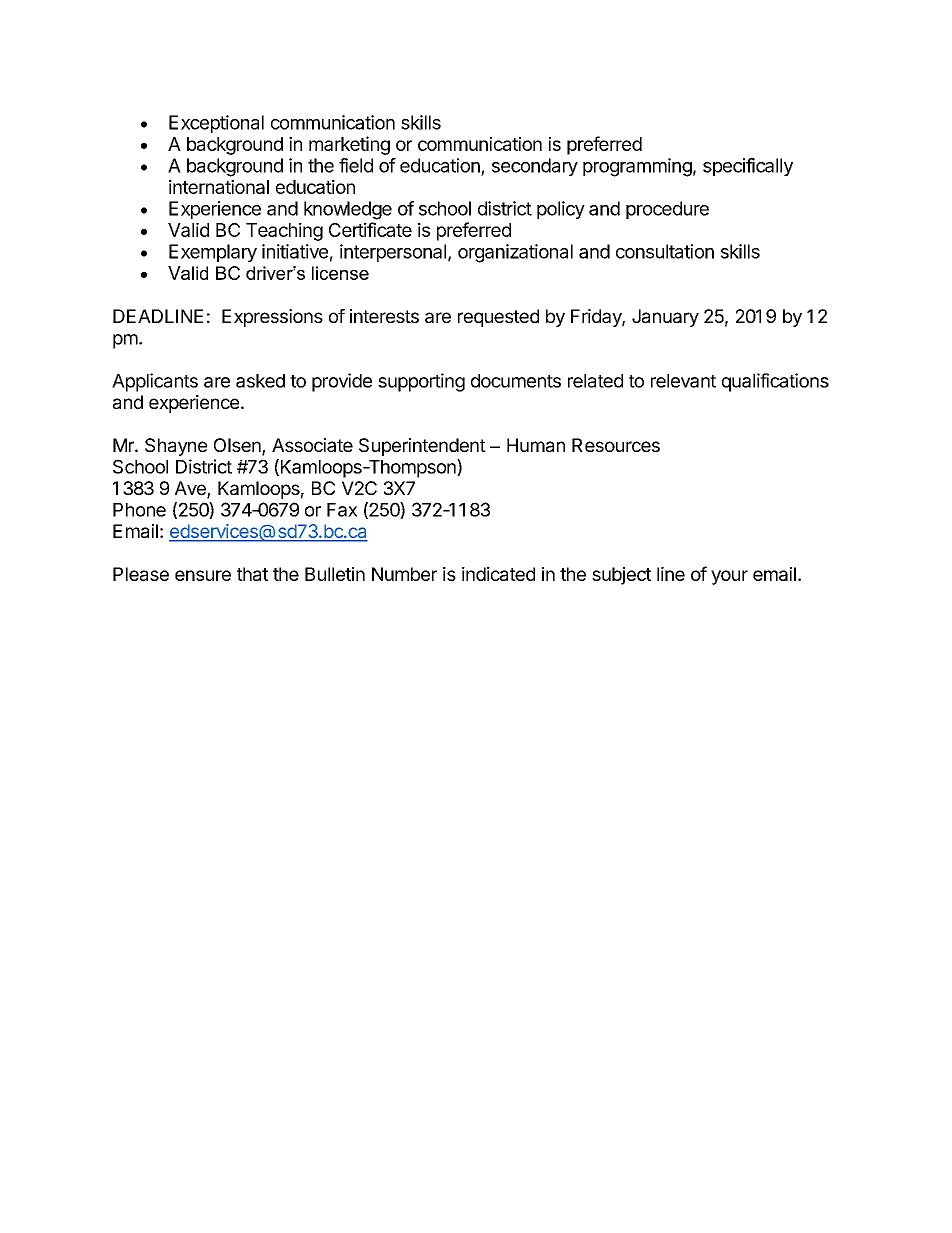 Image resolution: width=952 pixels, height=1233 pixels. What do you see at coordinates (667, 210) in the screenshot?
I see `procedure` at bounding box center [667, 210].
